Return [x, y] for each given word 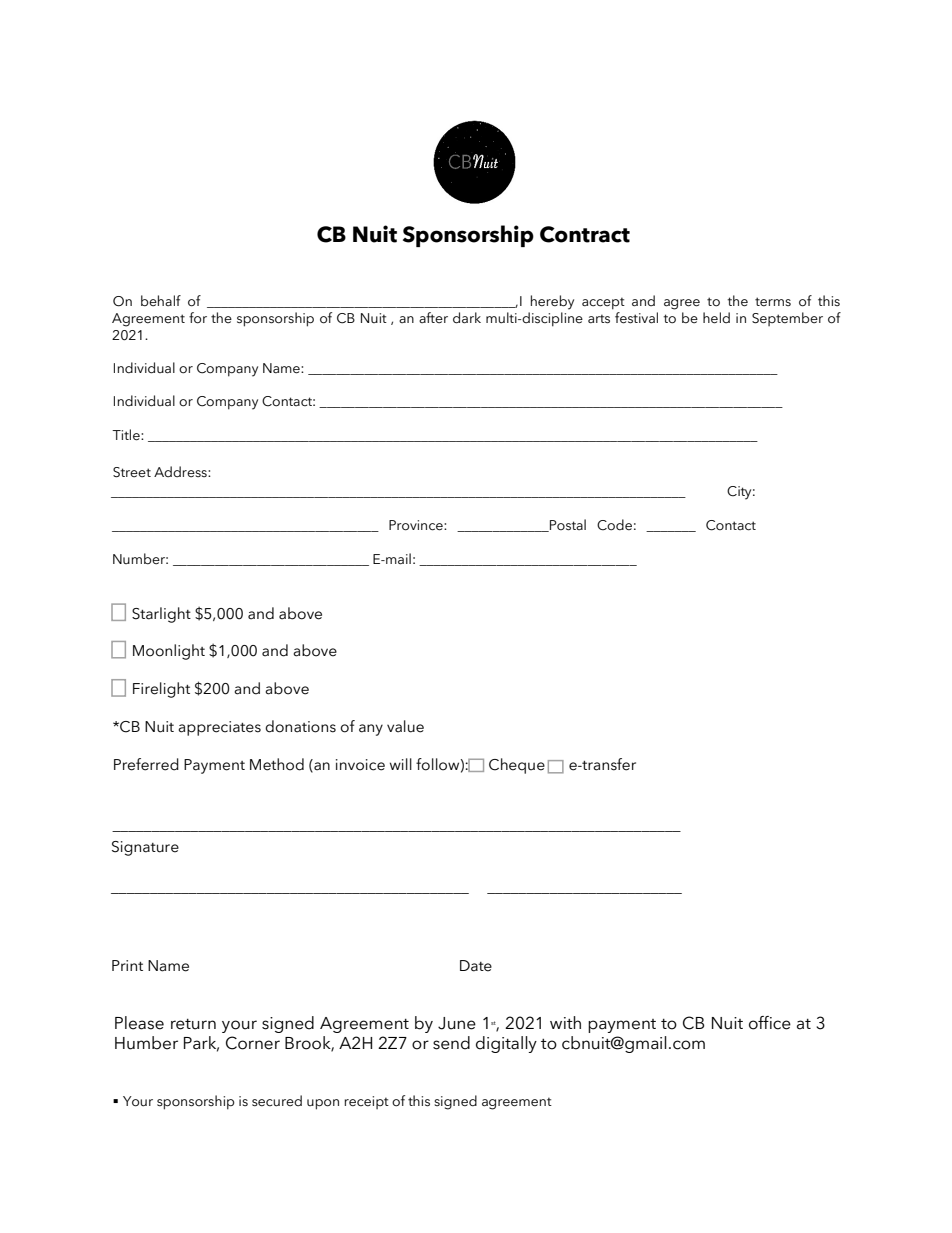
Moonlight [169, 652]
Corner [253, 1043]
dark [467, 318]
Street [132, 472]
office [770, 1023]
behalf [161, 301]
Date [476, 966]
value [405, 726]
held [716, 318]
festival [636, 318]
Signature [145, 848]
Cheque [517, 766]
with [565, 1022]
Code [614, 525]
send [451, 1043]
